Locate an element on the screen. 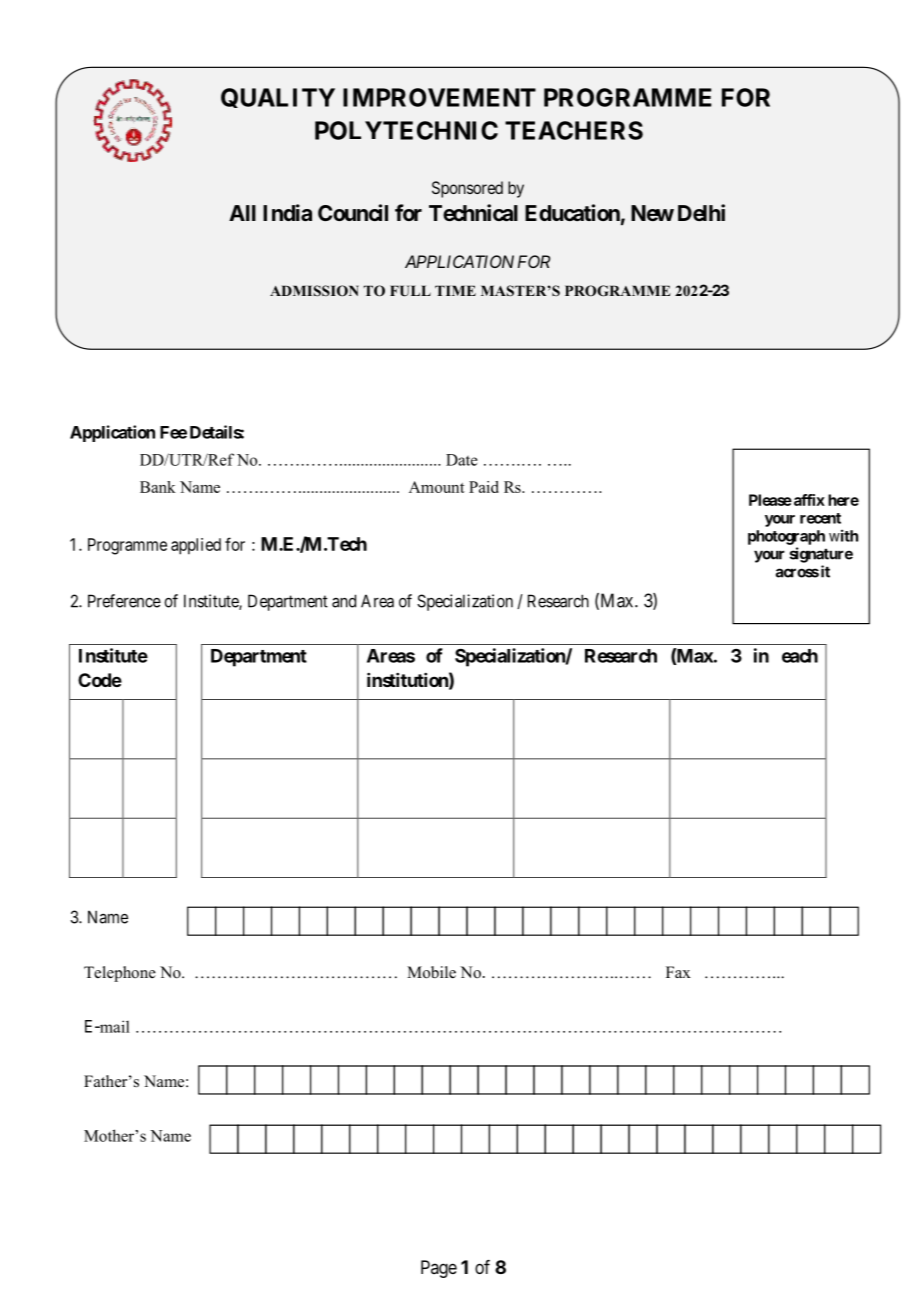 This screenshot has height=1308, width=924. photograph is located at coordinates (786, 537).
